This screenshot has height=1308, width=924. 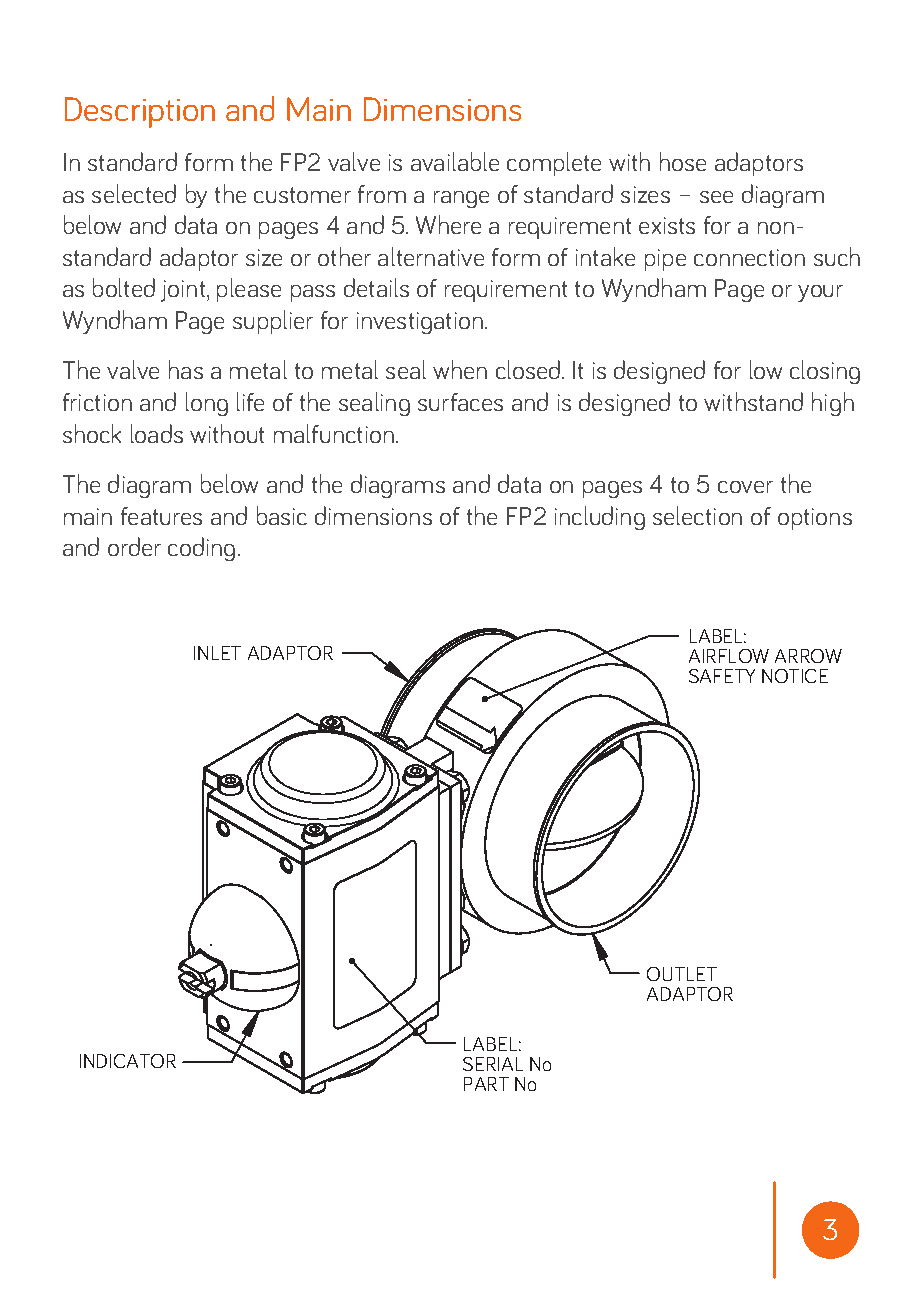 I want to click on loads, so click(x=157, y=433).
